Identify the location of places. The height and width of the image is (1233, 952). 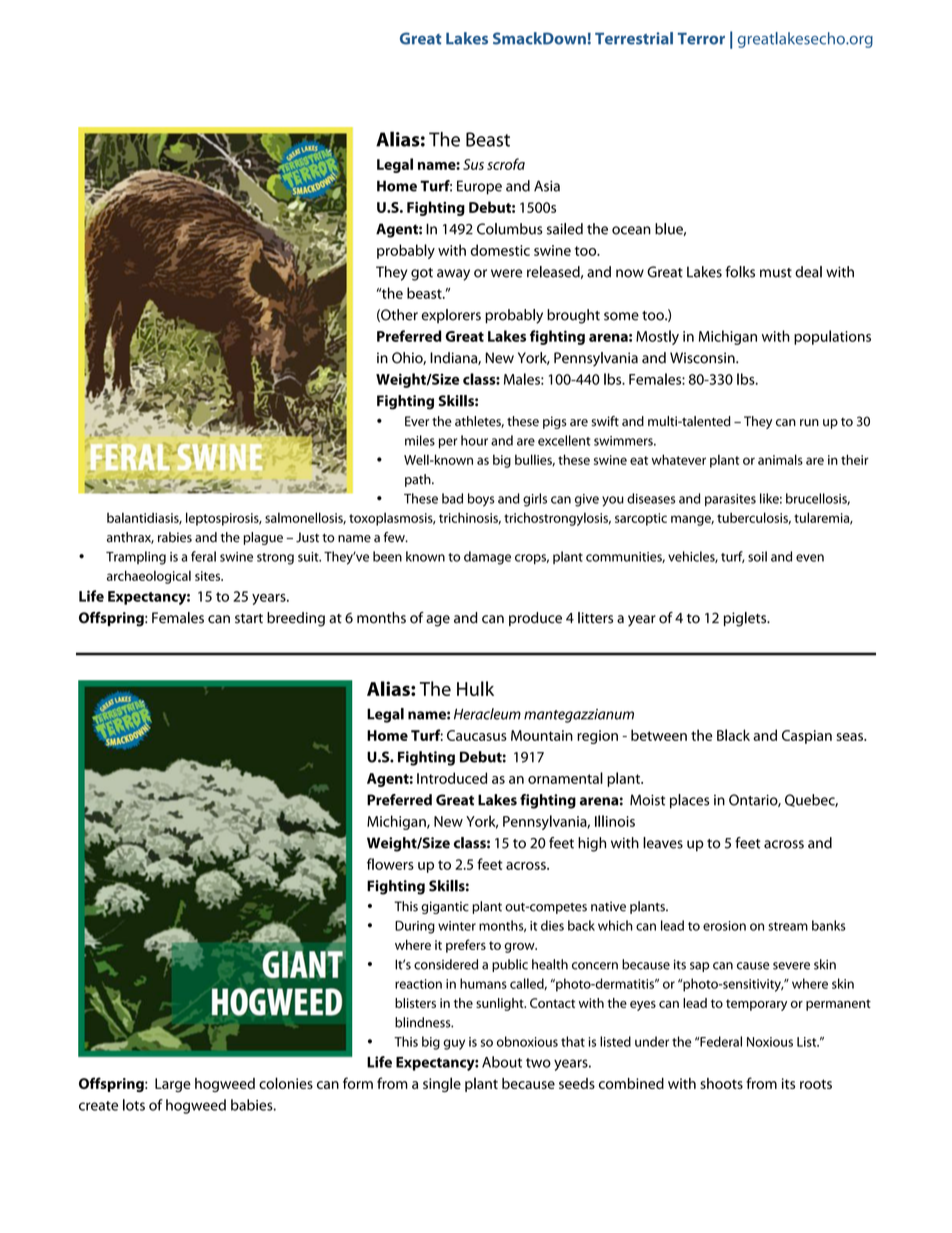
(689, 801).
